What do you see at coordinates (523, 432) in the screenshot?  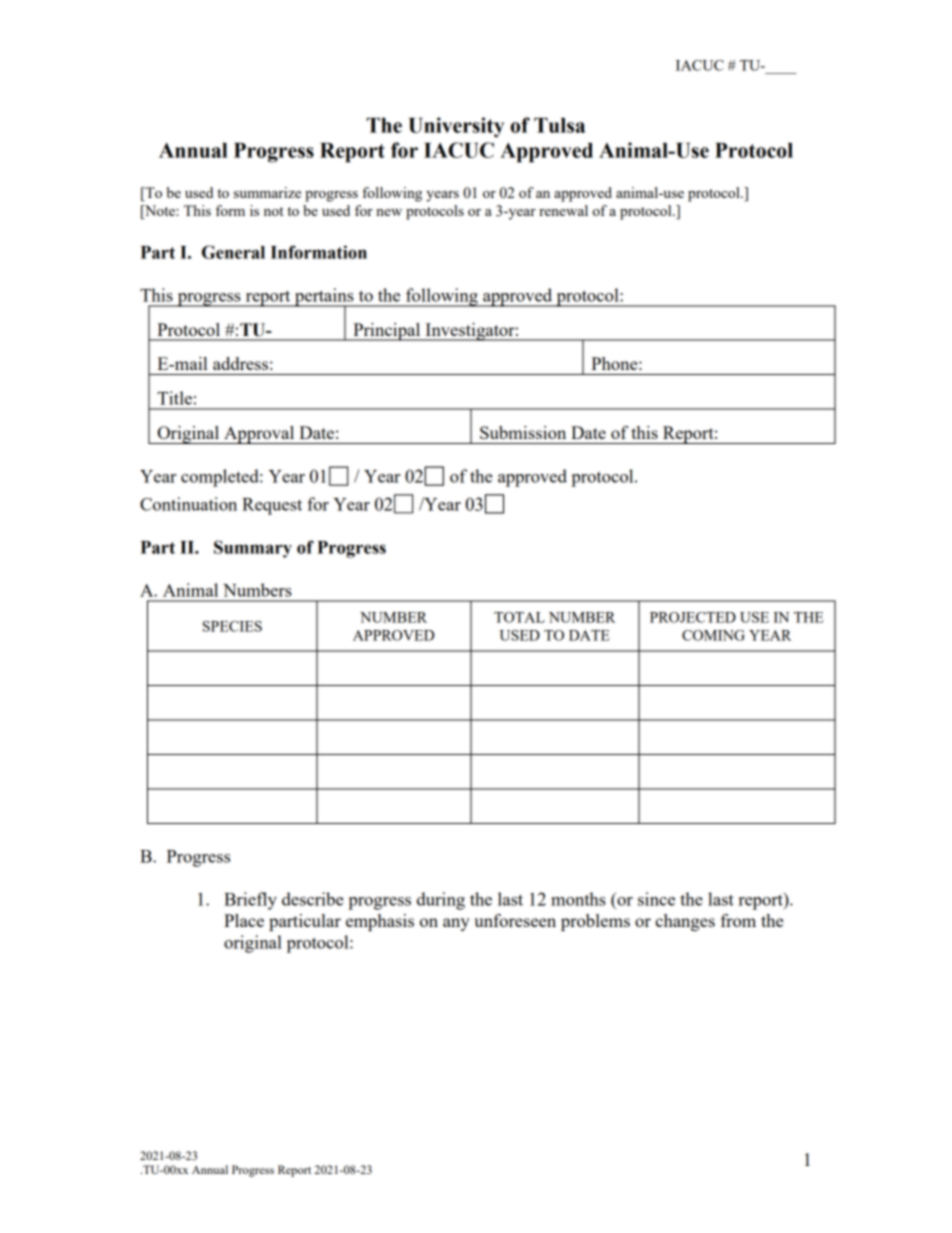 I see `Submission` at bounding box center [523, 432].
